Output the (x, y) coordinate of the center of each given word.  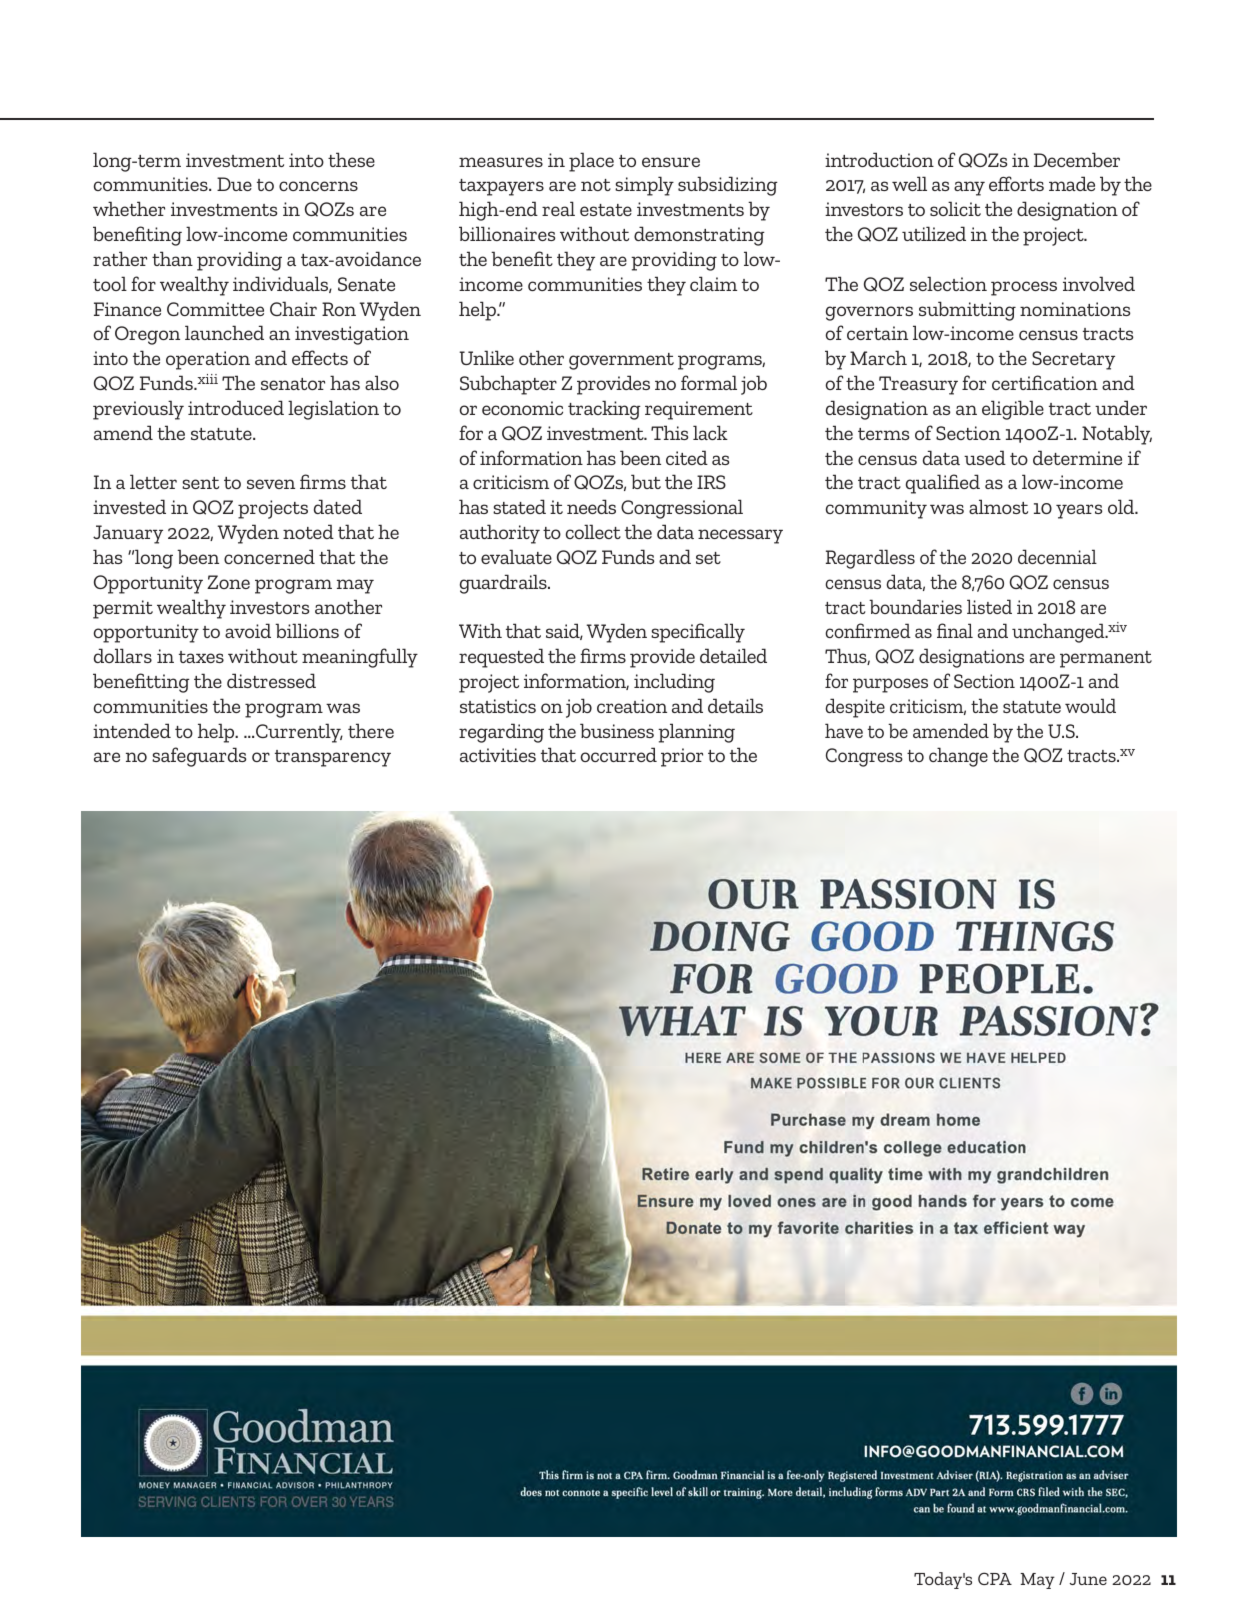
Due (234, 184)
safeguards (199, 757)
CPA (995, 1578)
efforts (1016, 183)
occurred (619, 754)
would (1090, 705)
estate (606, 210)
